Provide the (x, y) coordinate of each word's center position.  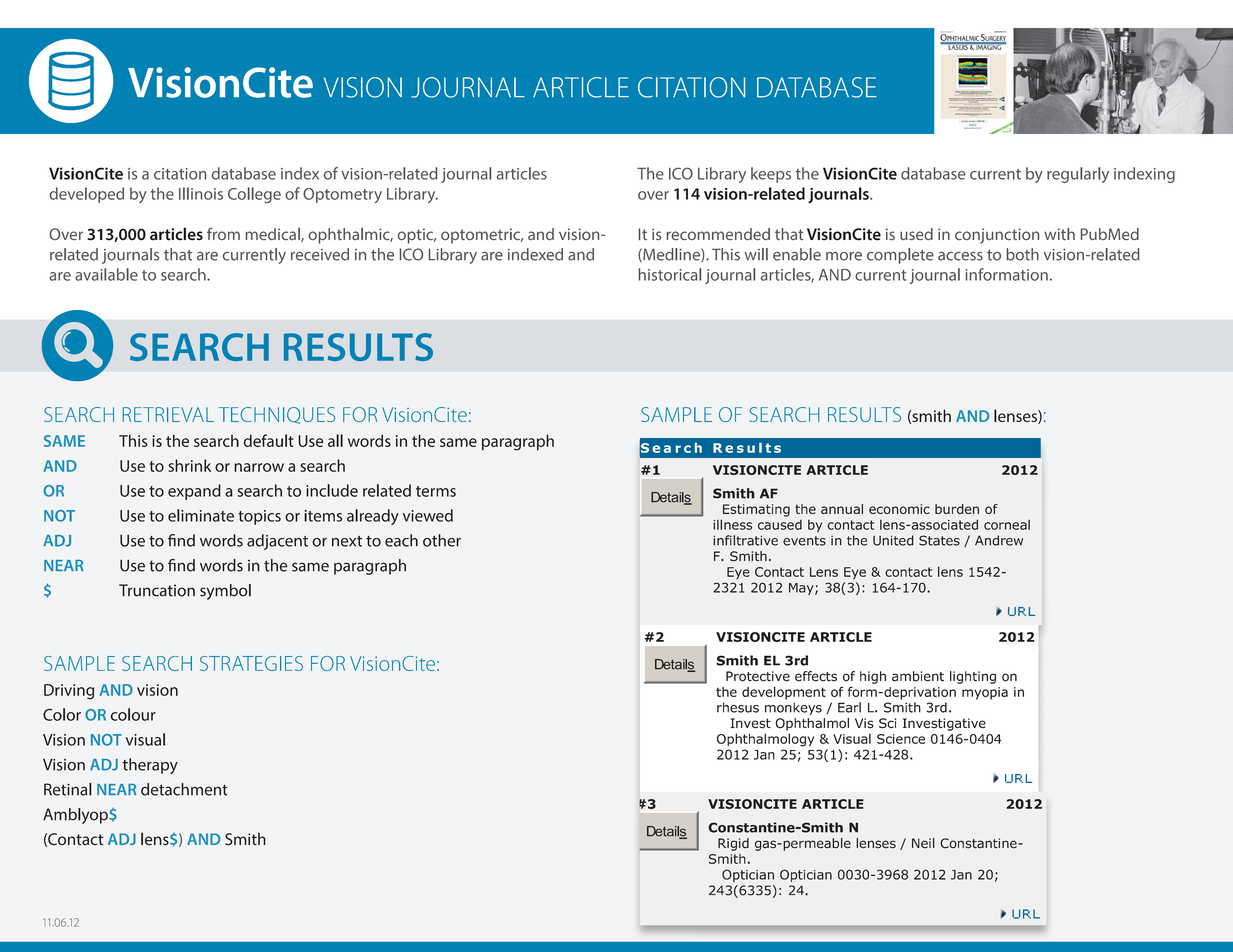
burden (957, 509)
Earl (849, 707)
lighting (973, 677)
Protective (758, 676)
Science (901, 739)
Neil (923, 843)
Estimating (756, 510)
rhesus (738, 707)
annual (842, 509)
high (873, 677)
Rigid (733, 844)
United (893, 540)
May (802, 589)
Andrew (999, 540)
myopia (985, 693)
